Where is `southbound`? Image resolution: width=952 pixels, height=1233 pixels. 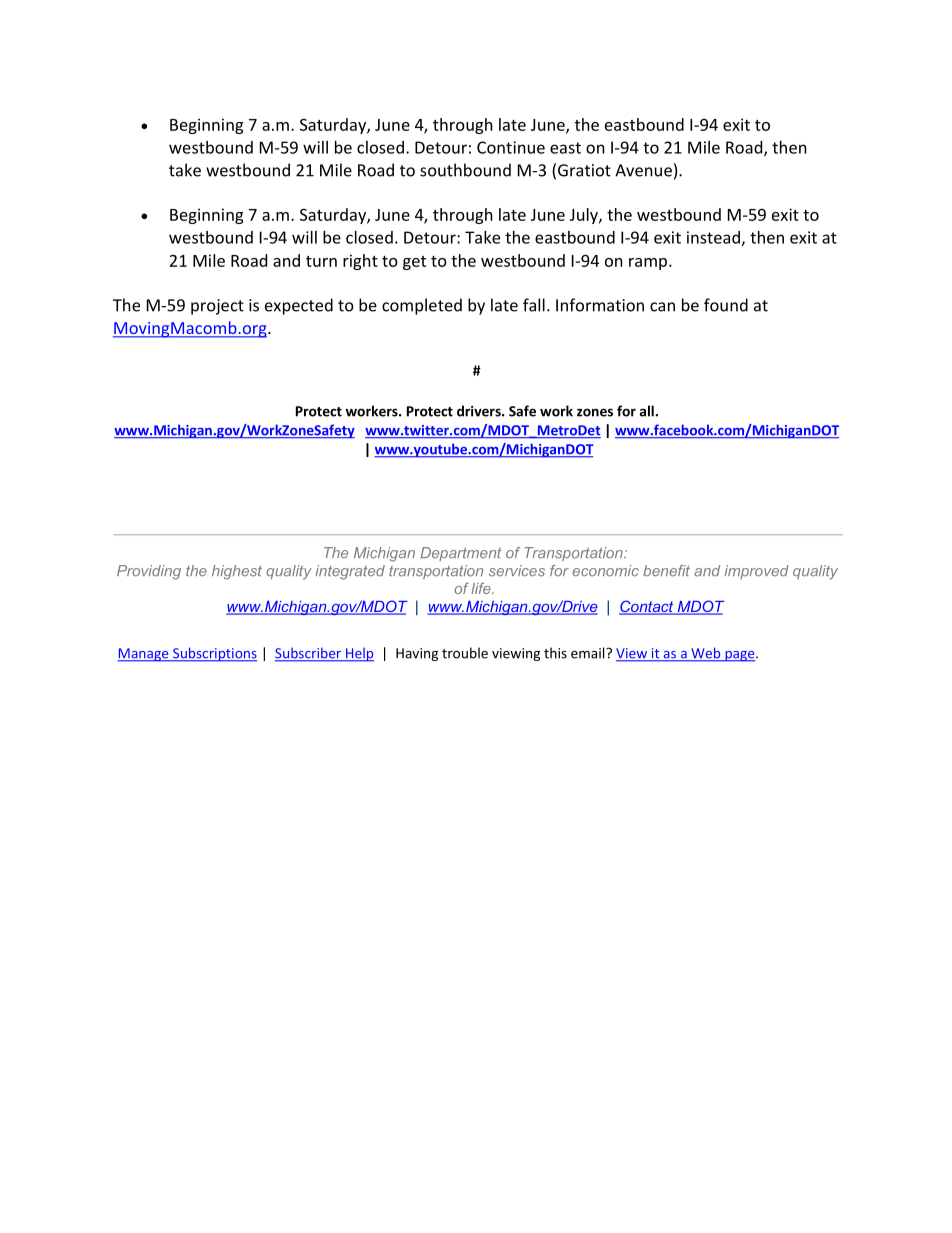 southbound is located at coordinates (465, 170).
